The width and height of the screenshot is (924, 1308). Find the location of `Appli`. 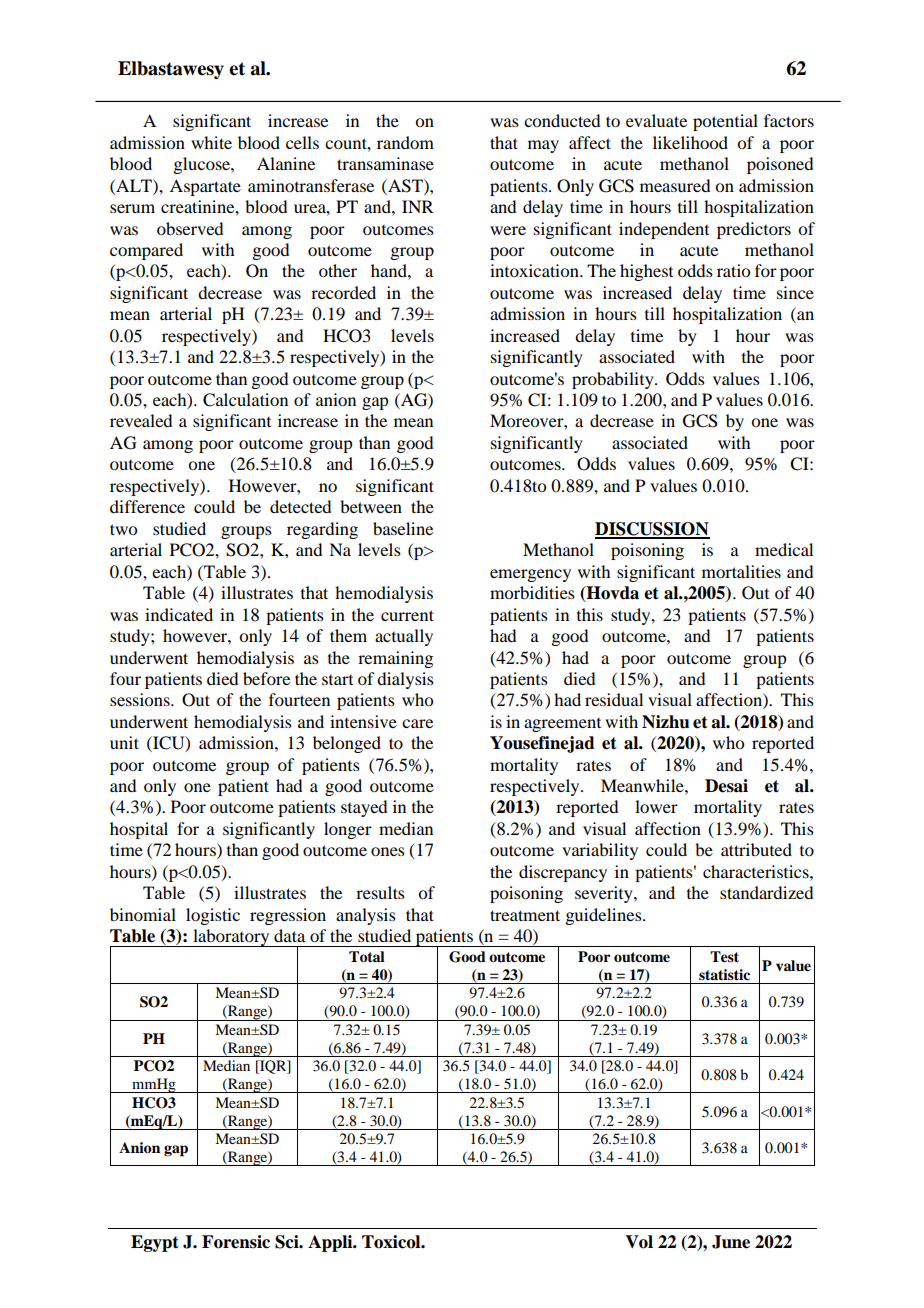

Appli is located at coordinates (331, 1243).
